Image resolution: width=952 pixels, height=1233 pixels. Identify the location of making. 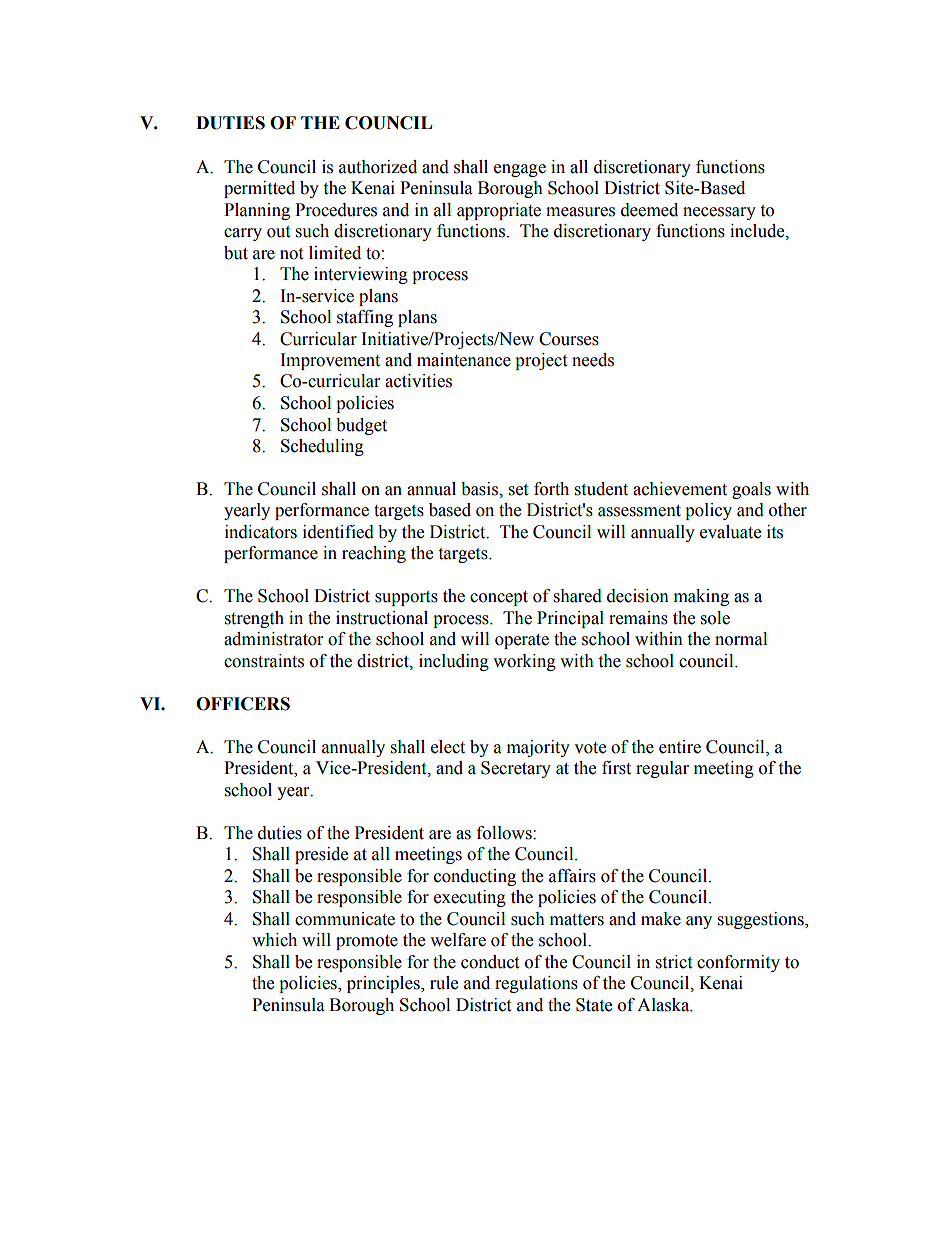
(701, 597).
